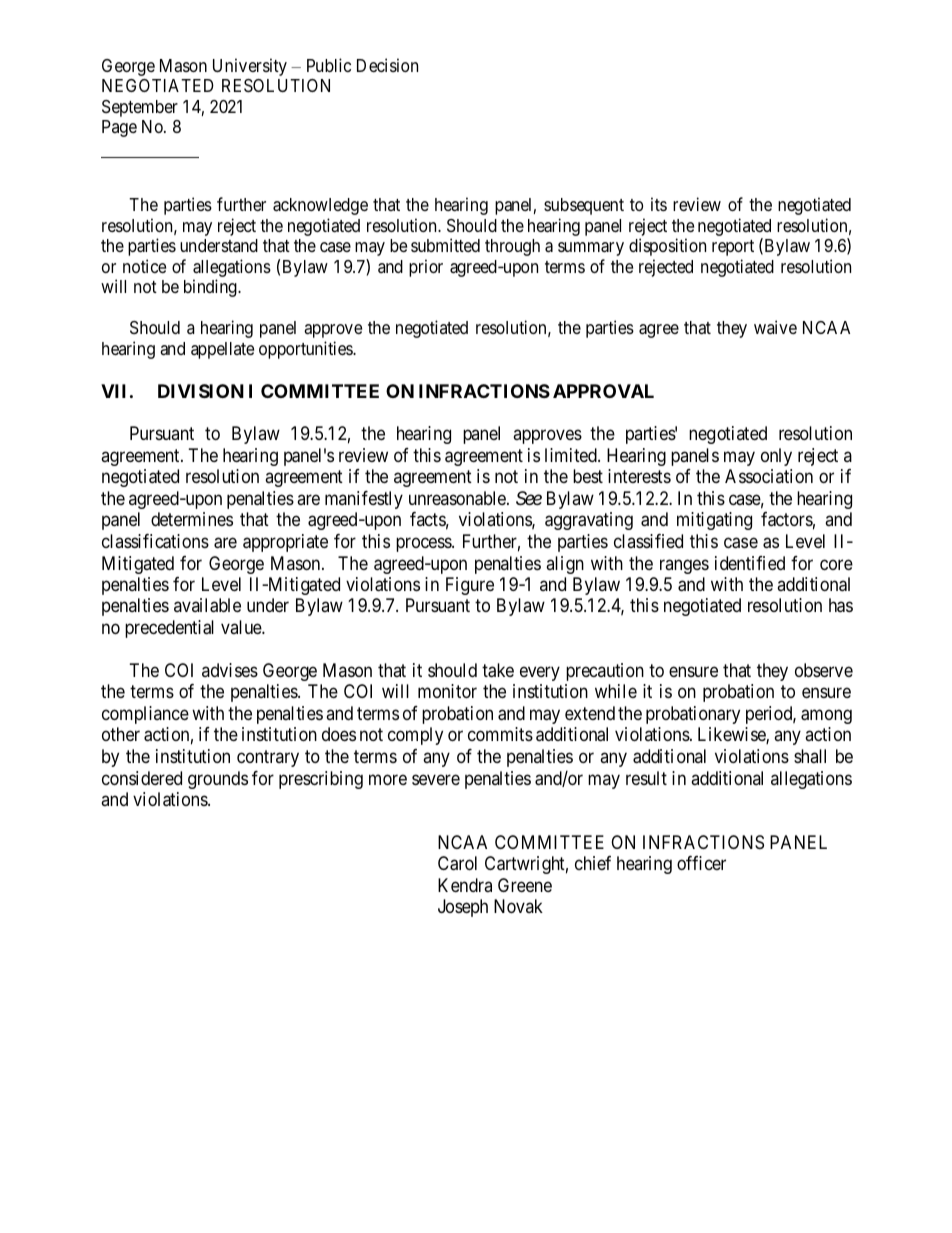 The width and height of the screenshot is (952, 1233). Describe the element at coordinates (387, 65) in the screenshot. I see `Decision` at that location.
